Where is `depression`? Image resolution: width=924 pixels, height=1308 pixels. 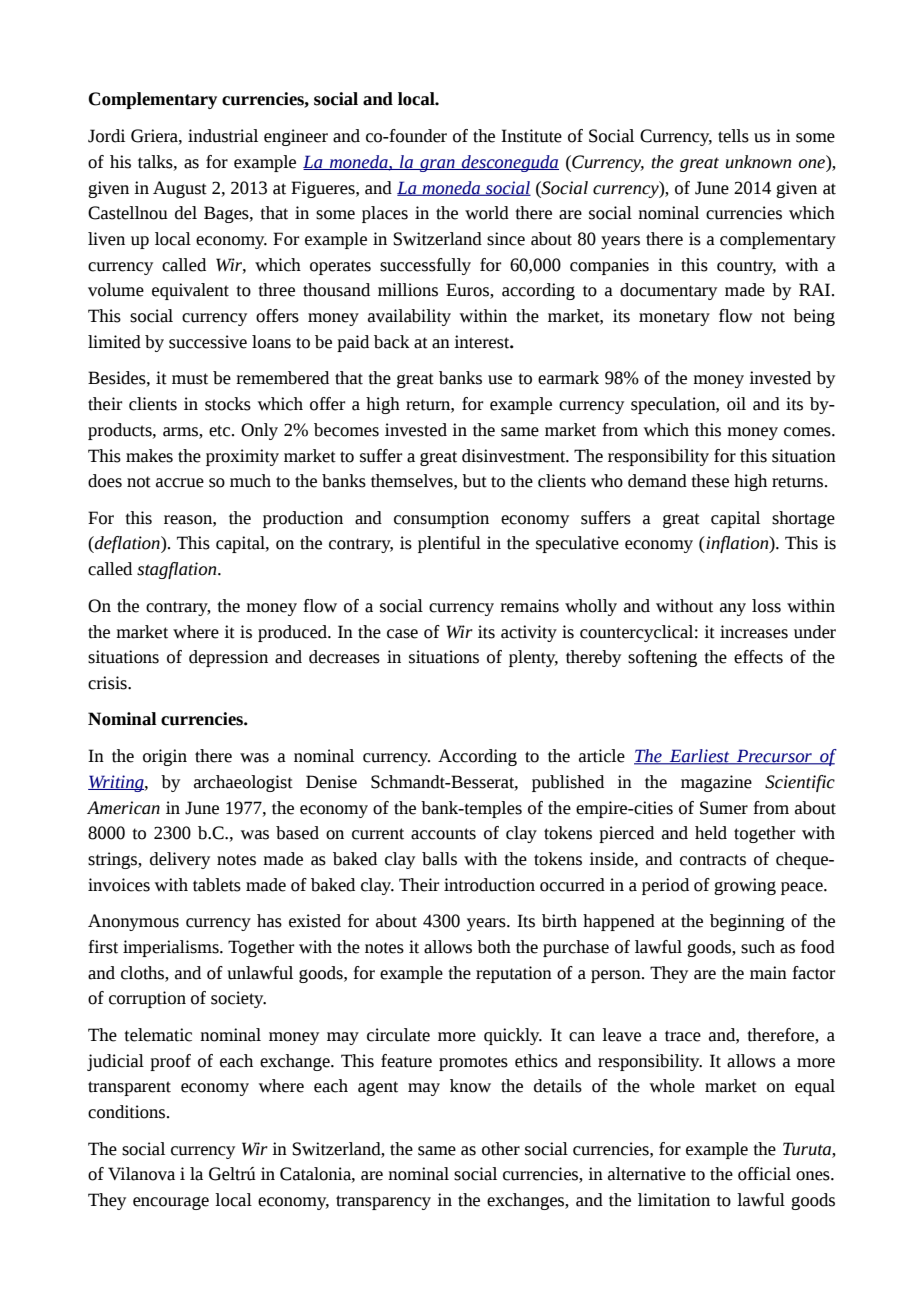
depression is located at coordinates (228, 658).
